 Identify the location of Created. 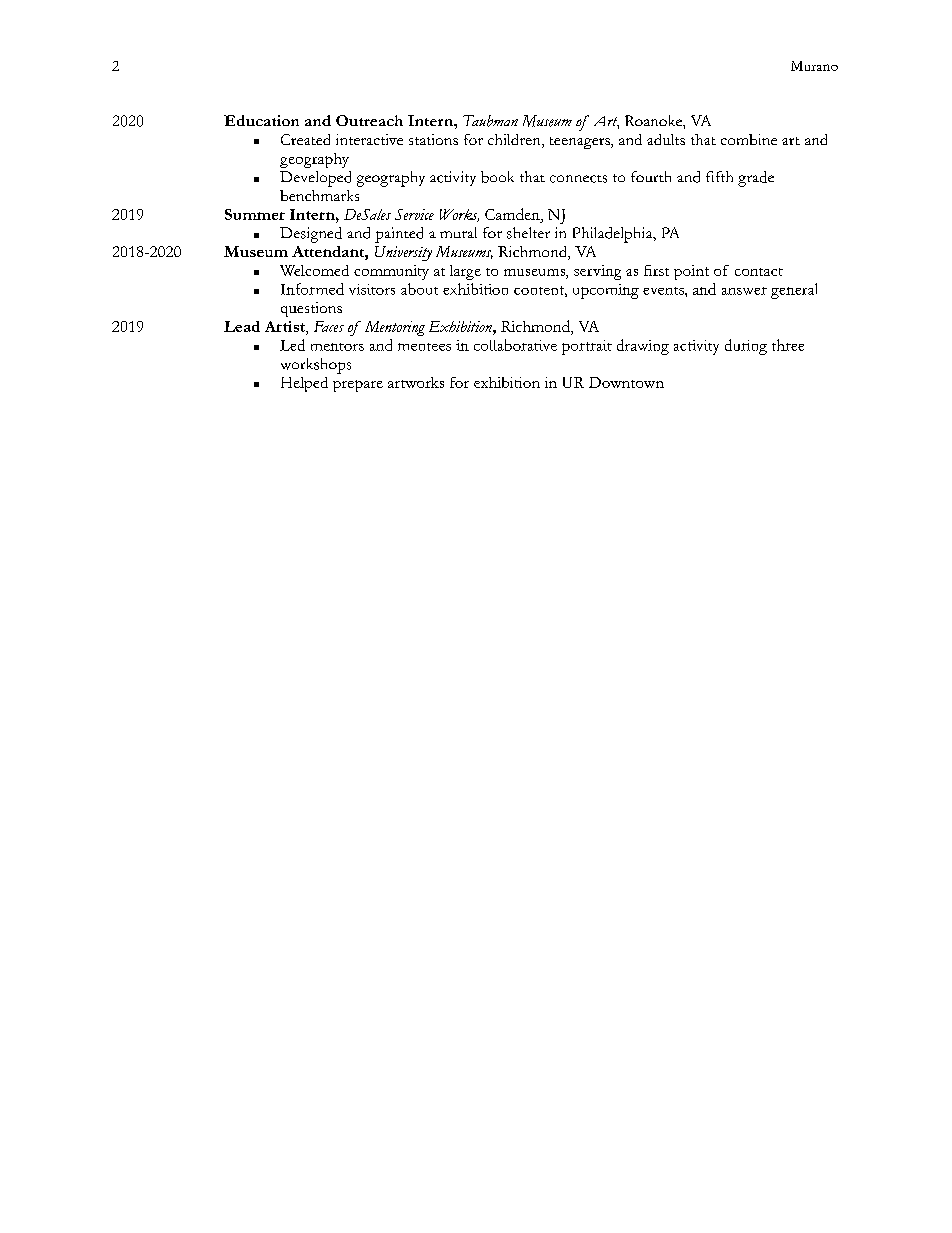
(305, 139).
